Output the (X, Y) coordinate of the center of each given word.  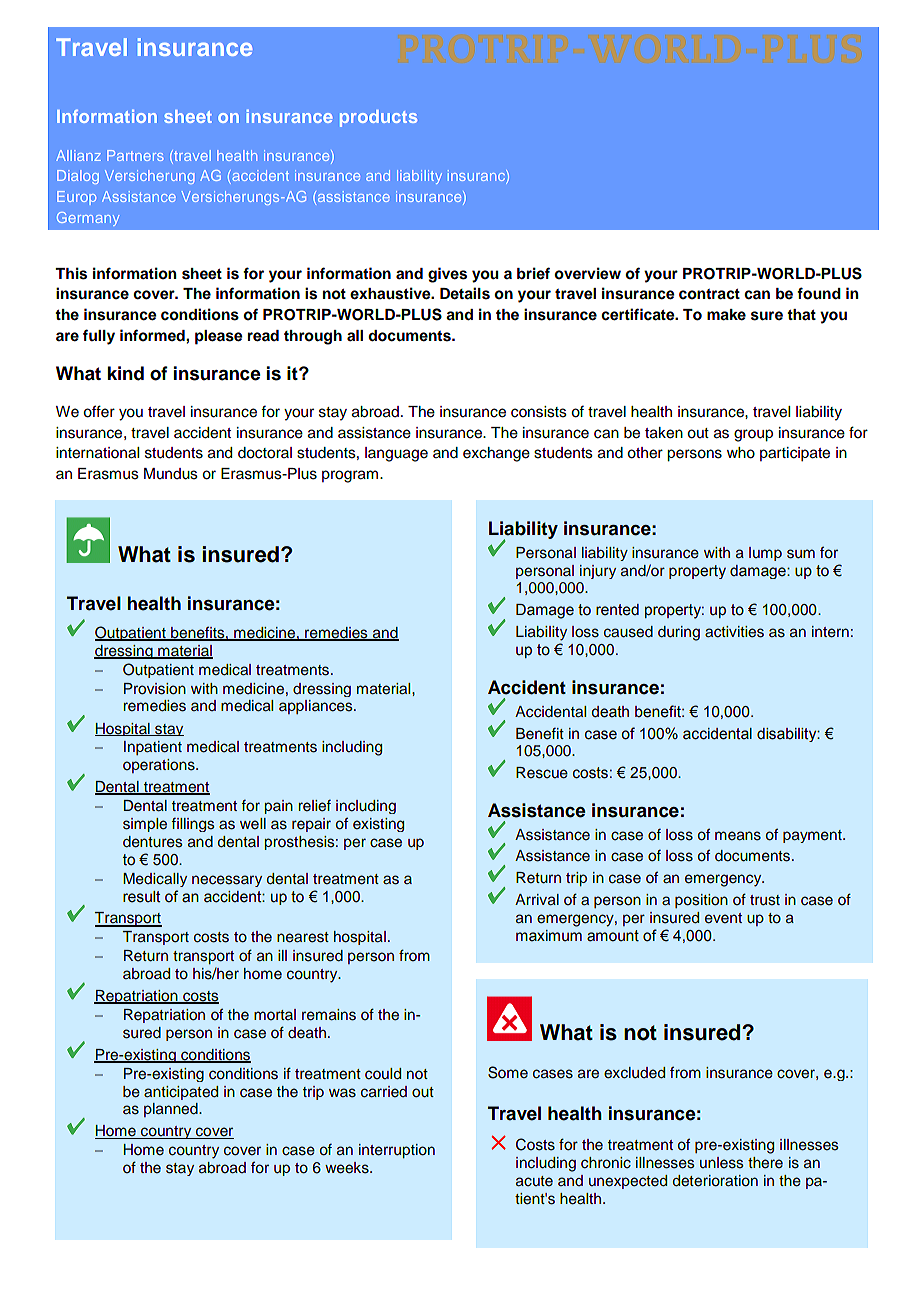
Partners (135, 155)
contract (709, 294)
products (378, 118)
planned (172, 1110)
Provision (155, 689)
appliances (317, 707)
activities (734, 632)
